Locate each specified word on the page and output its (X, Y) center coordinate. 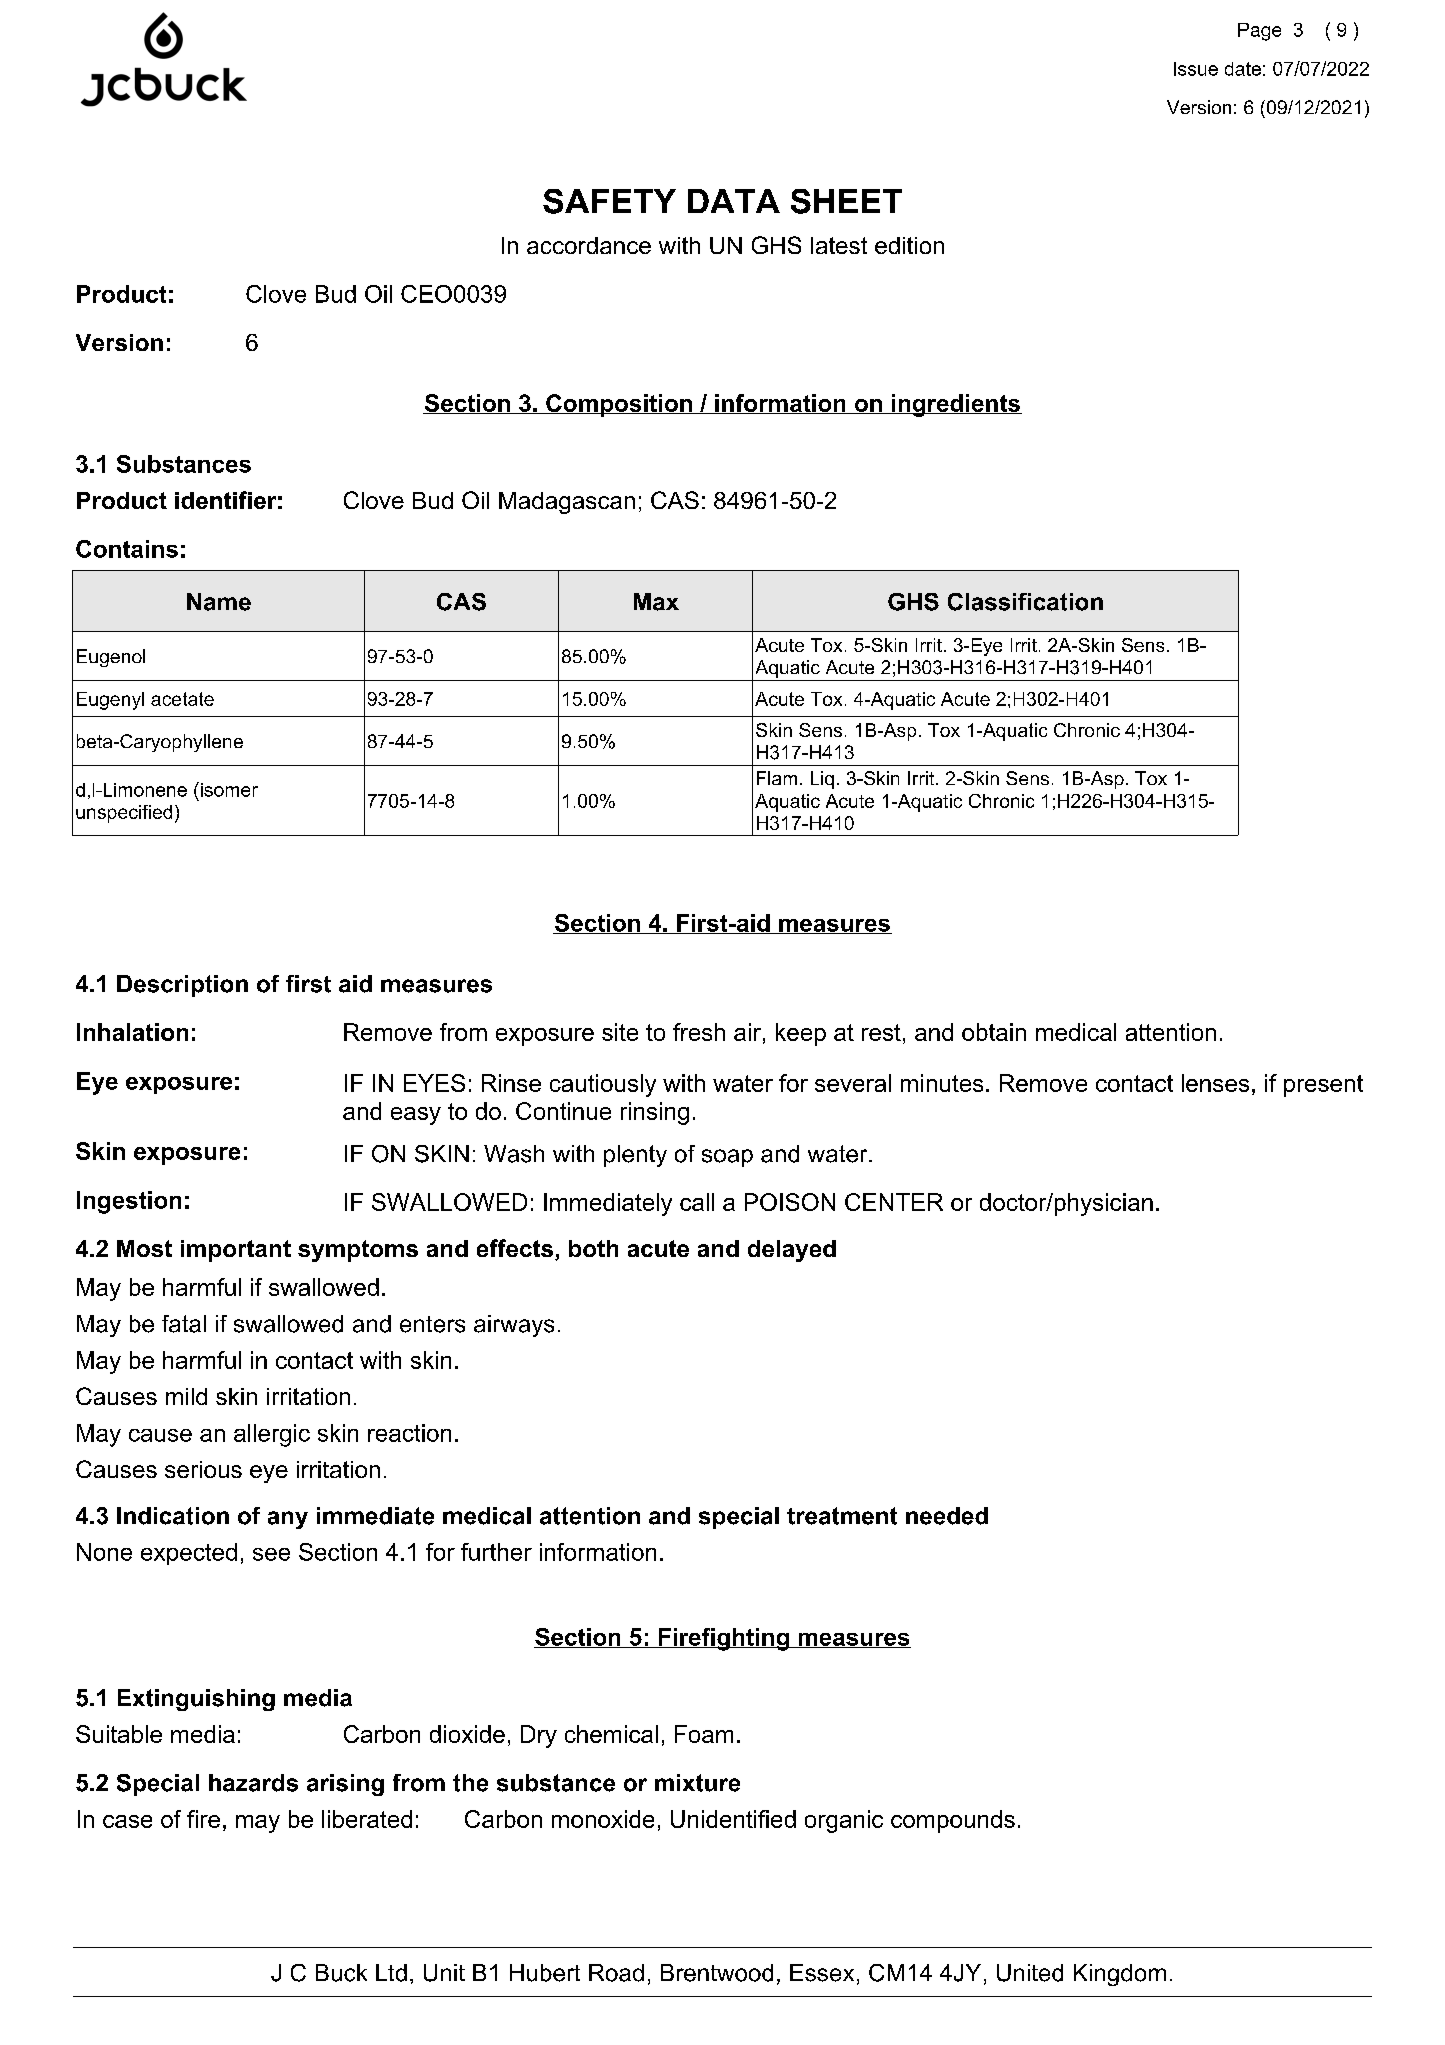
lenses (1215, 1083)
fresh (699, 1032)
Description (182, 986)
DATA (734, 201)
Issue (1196, 69)
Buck (341, 1973)
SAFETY (609, 201)
